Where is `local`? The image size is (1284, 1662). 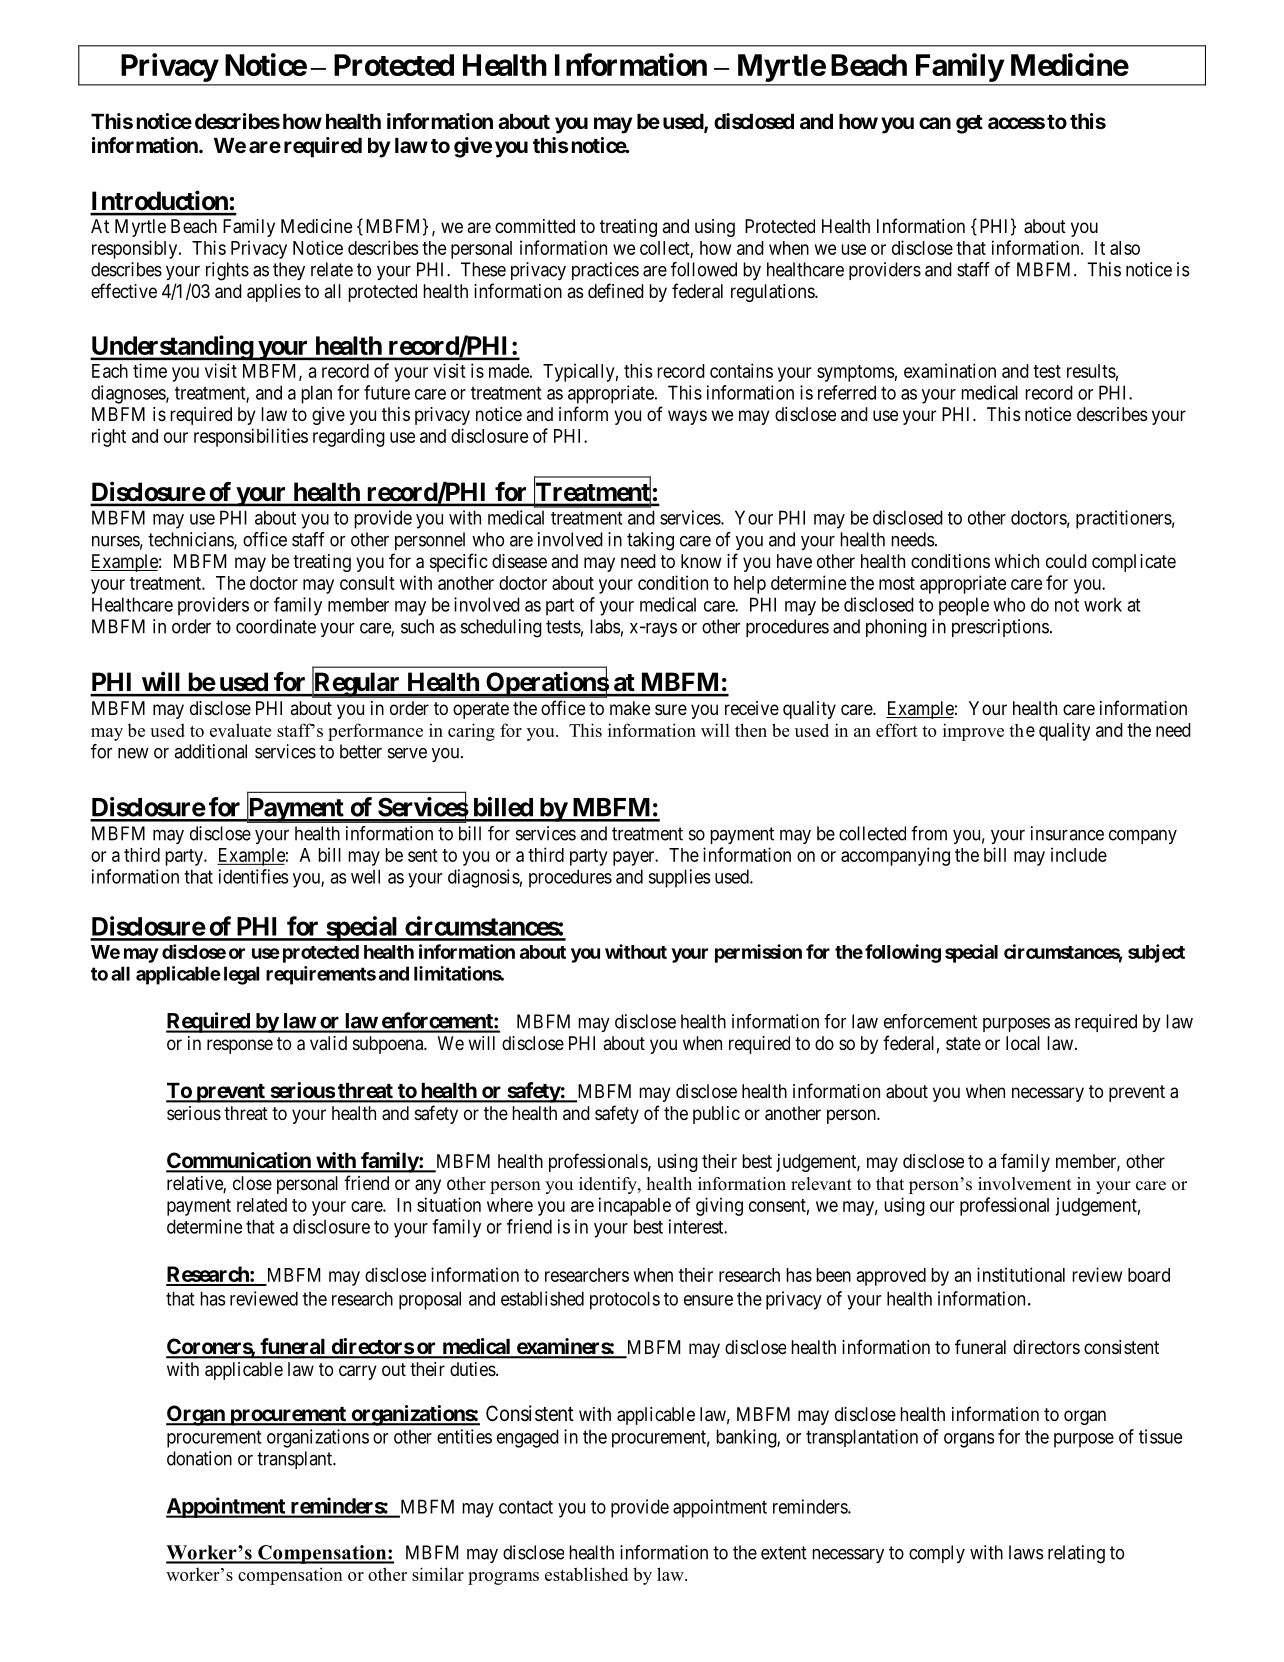 local is located at coordinates (1023, 1043).
